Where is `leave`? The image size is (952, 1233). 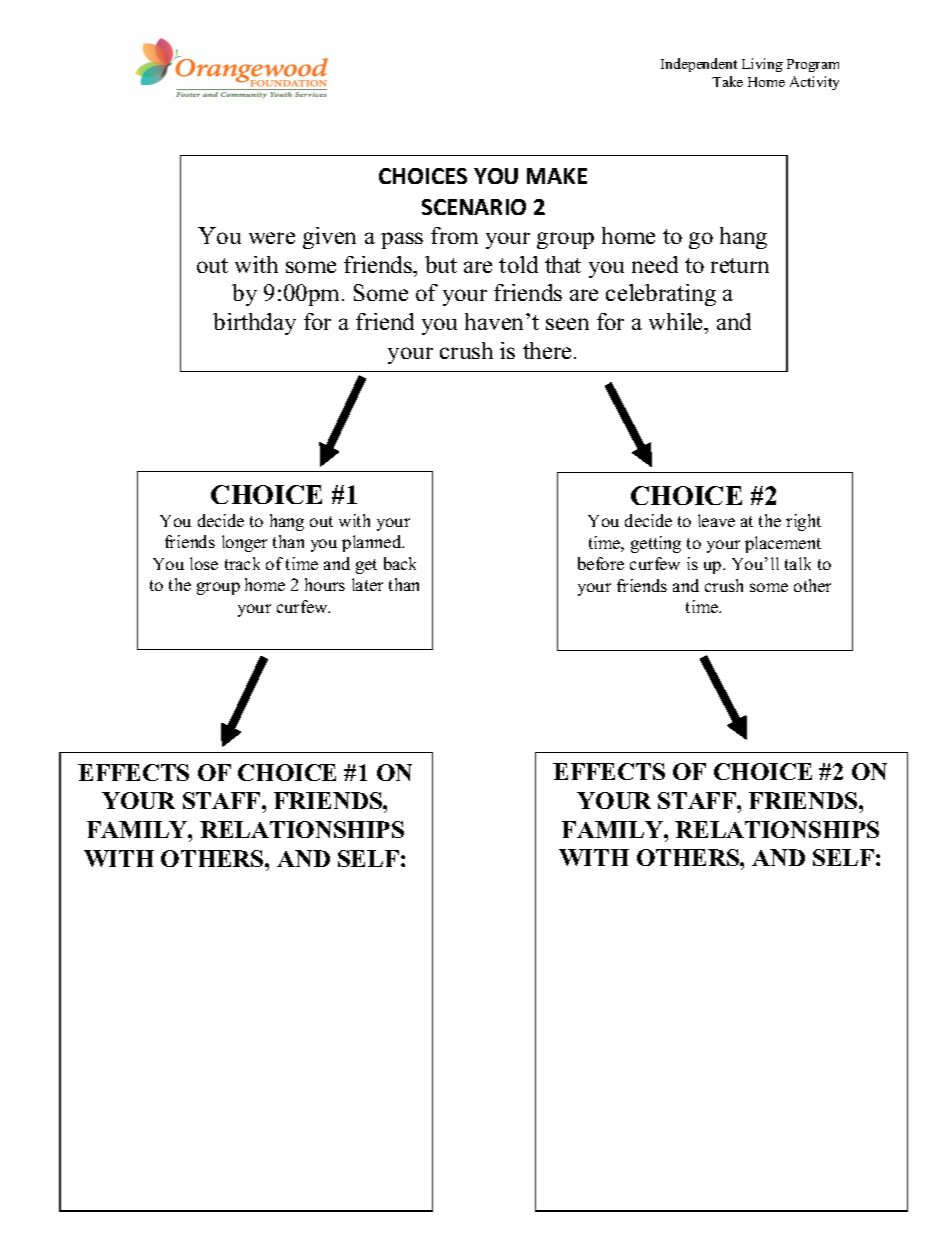
leave is located at coordinates (716, 520).
